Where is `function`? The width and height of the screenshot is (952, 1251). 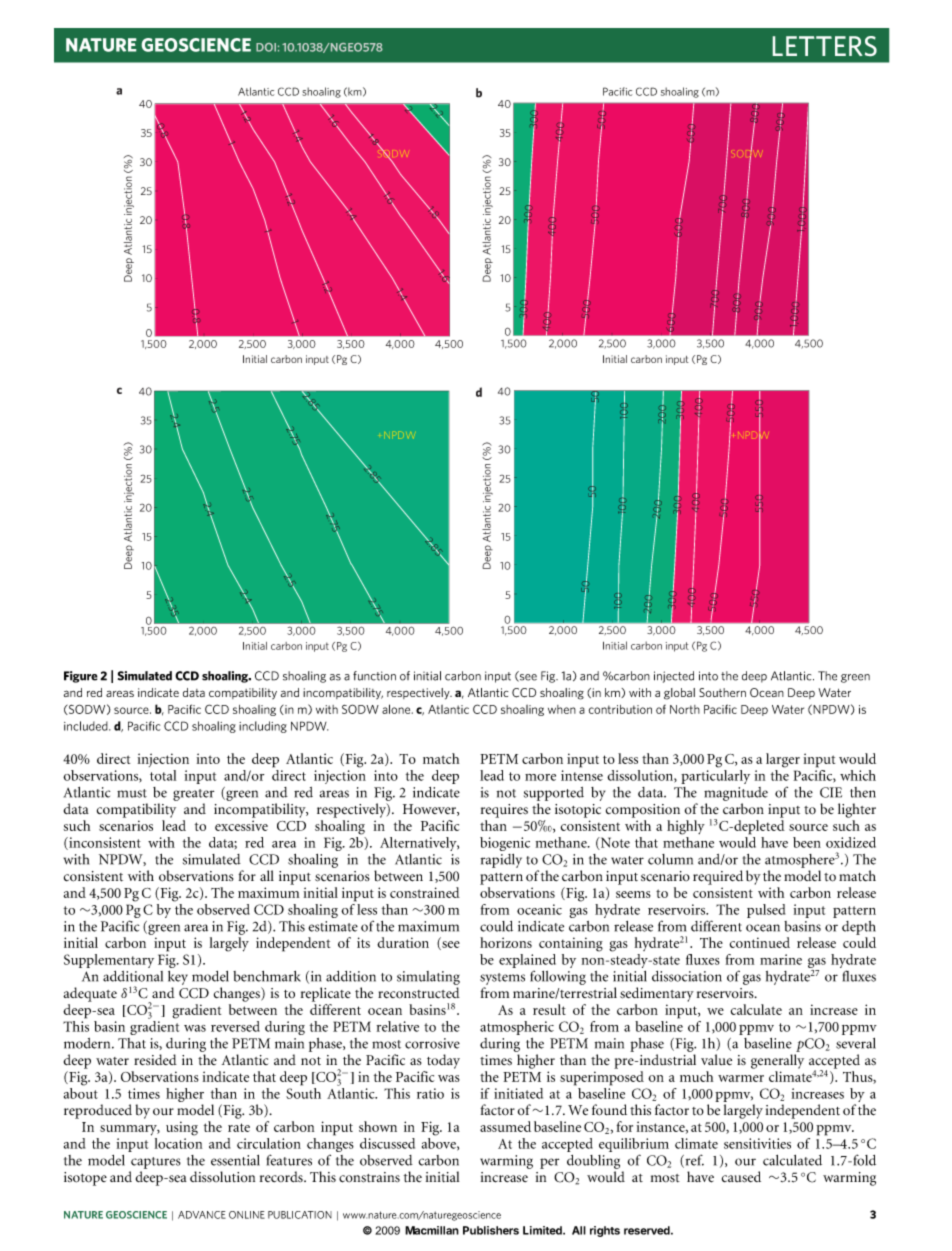 function is located at coordinates (374, 676).
